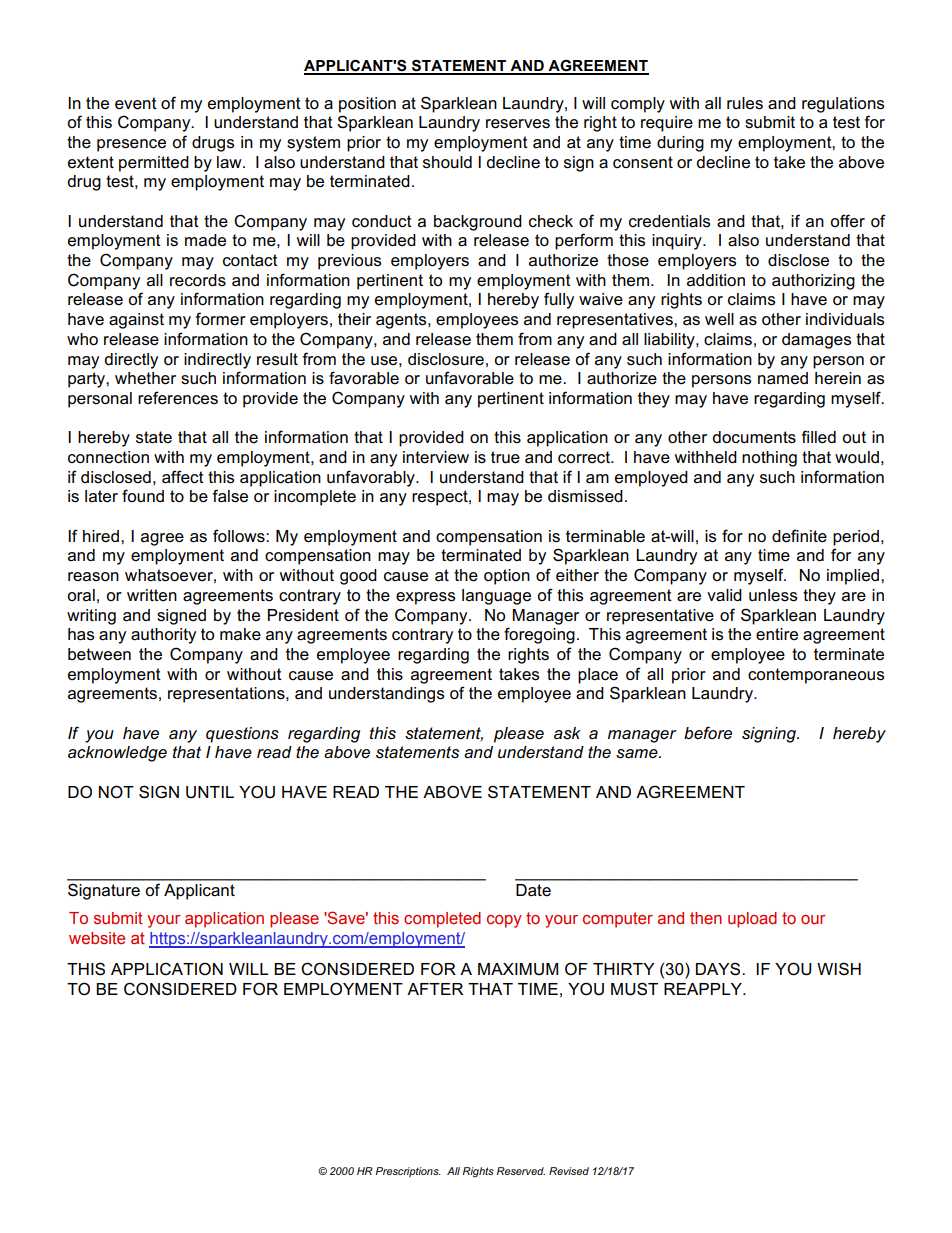  Describe the element at coordinates (442, 920) in the screenshot. I see `completed` at that location.
